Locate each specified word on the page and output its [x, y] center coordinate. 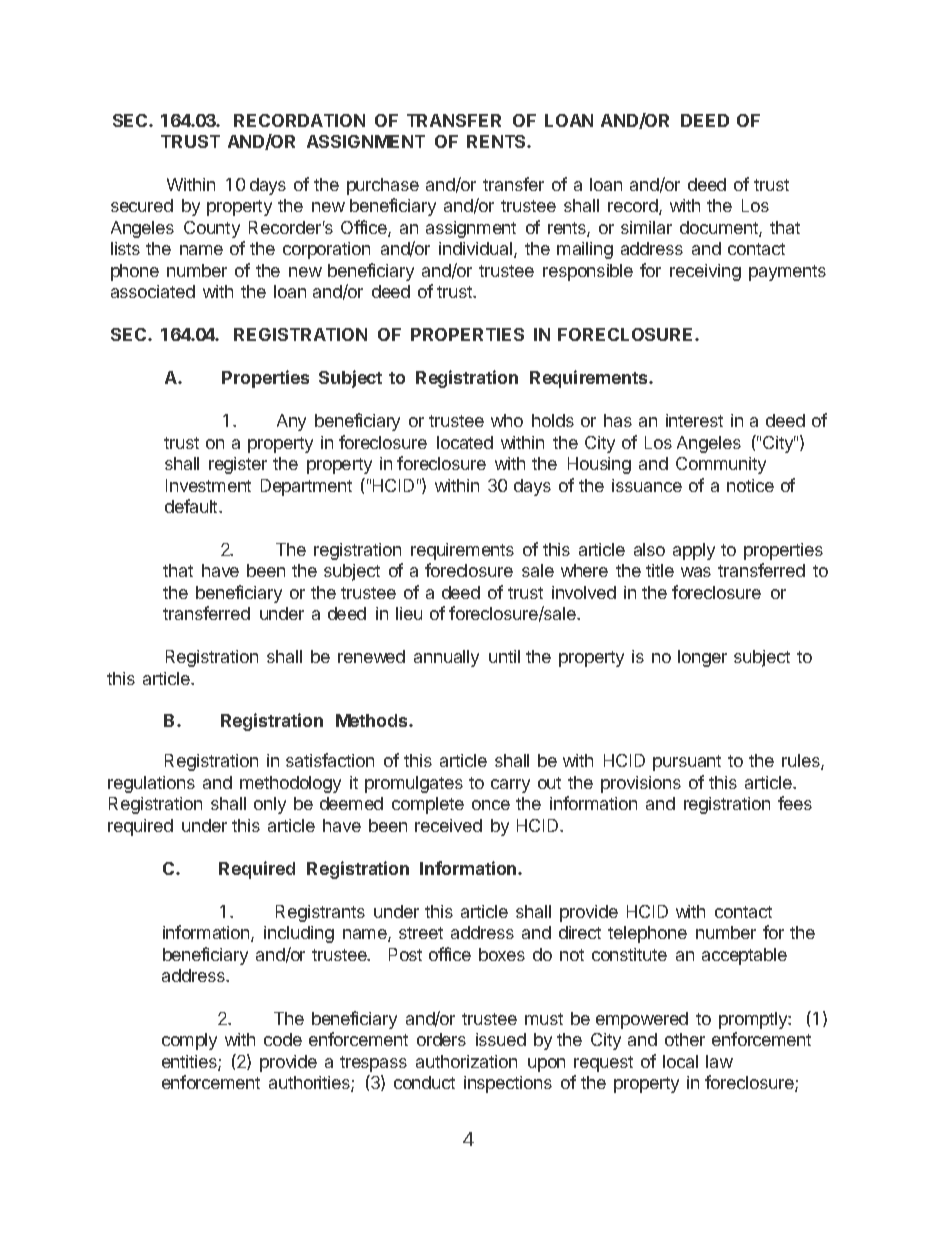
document [720, 229]
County [212, 229]
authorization [466, 1061]
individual [477, 250]
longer [702, 658]
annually [446, 658]
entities [190, 1063]
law [719, 1061]
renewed [371, 656]
